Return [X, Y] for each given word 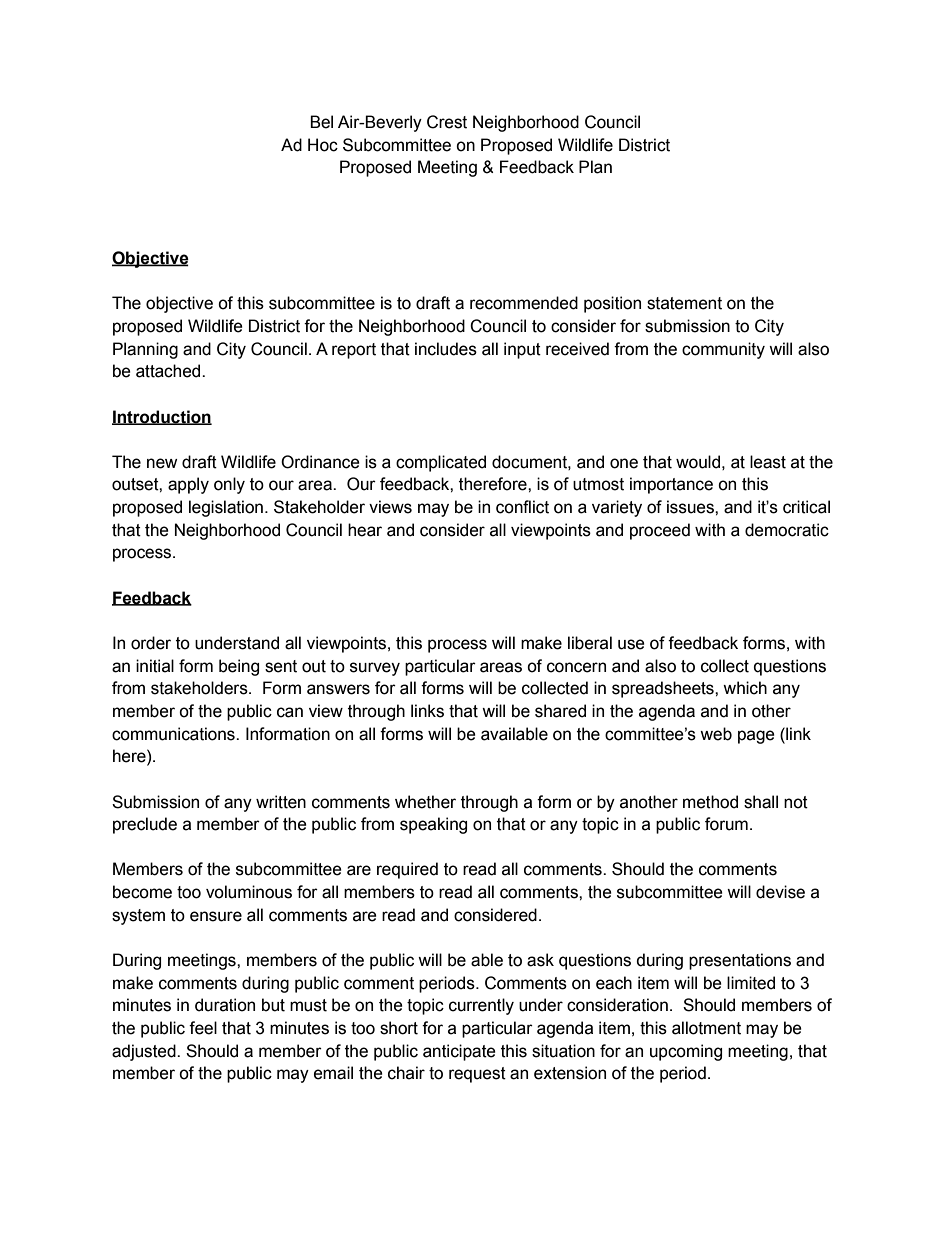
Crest [447, 122]
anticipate [459, 1052]
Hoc [323, 145]
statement [684, 303]
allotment [706, 1028]
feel [203, 1028]
